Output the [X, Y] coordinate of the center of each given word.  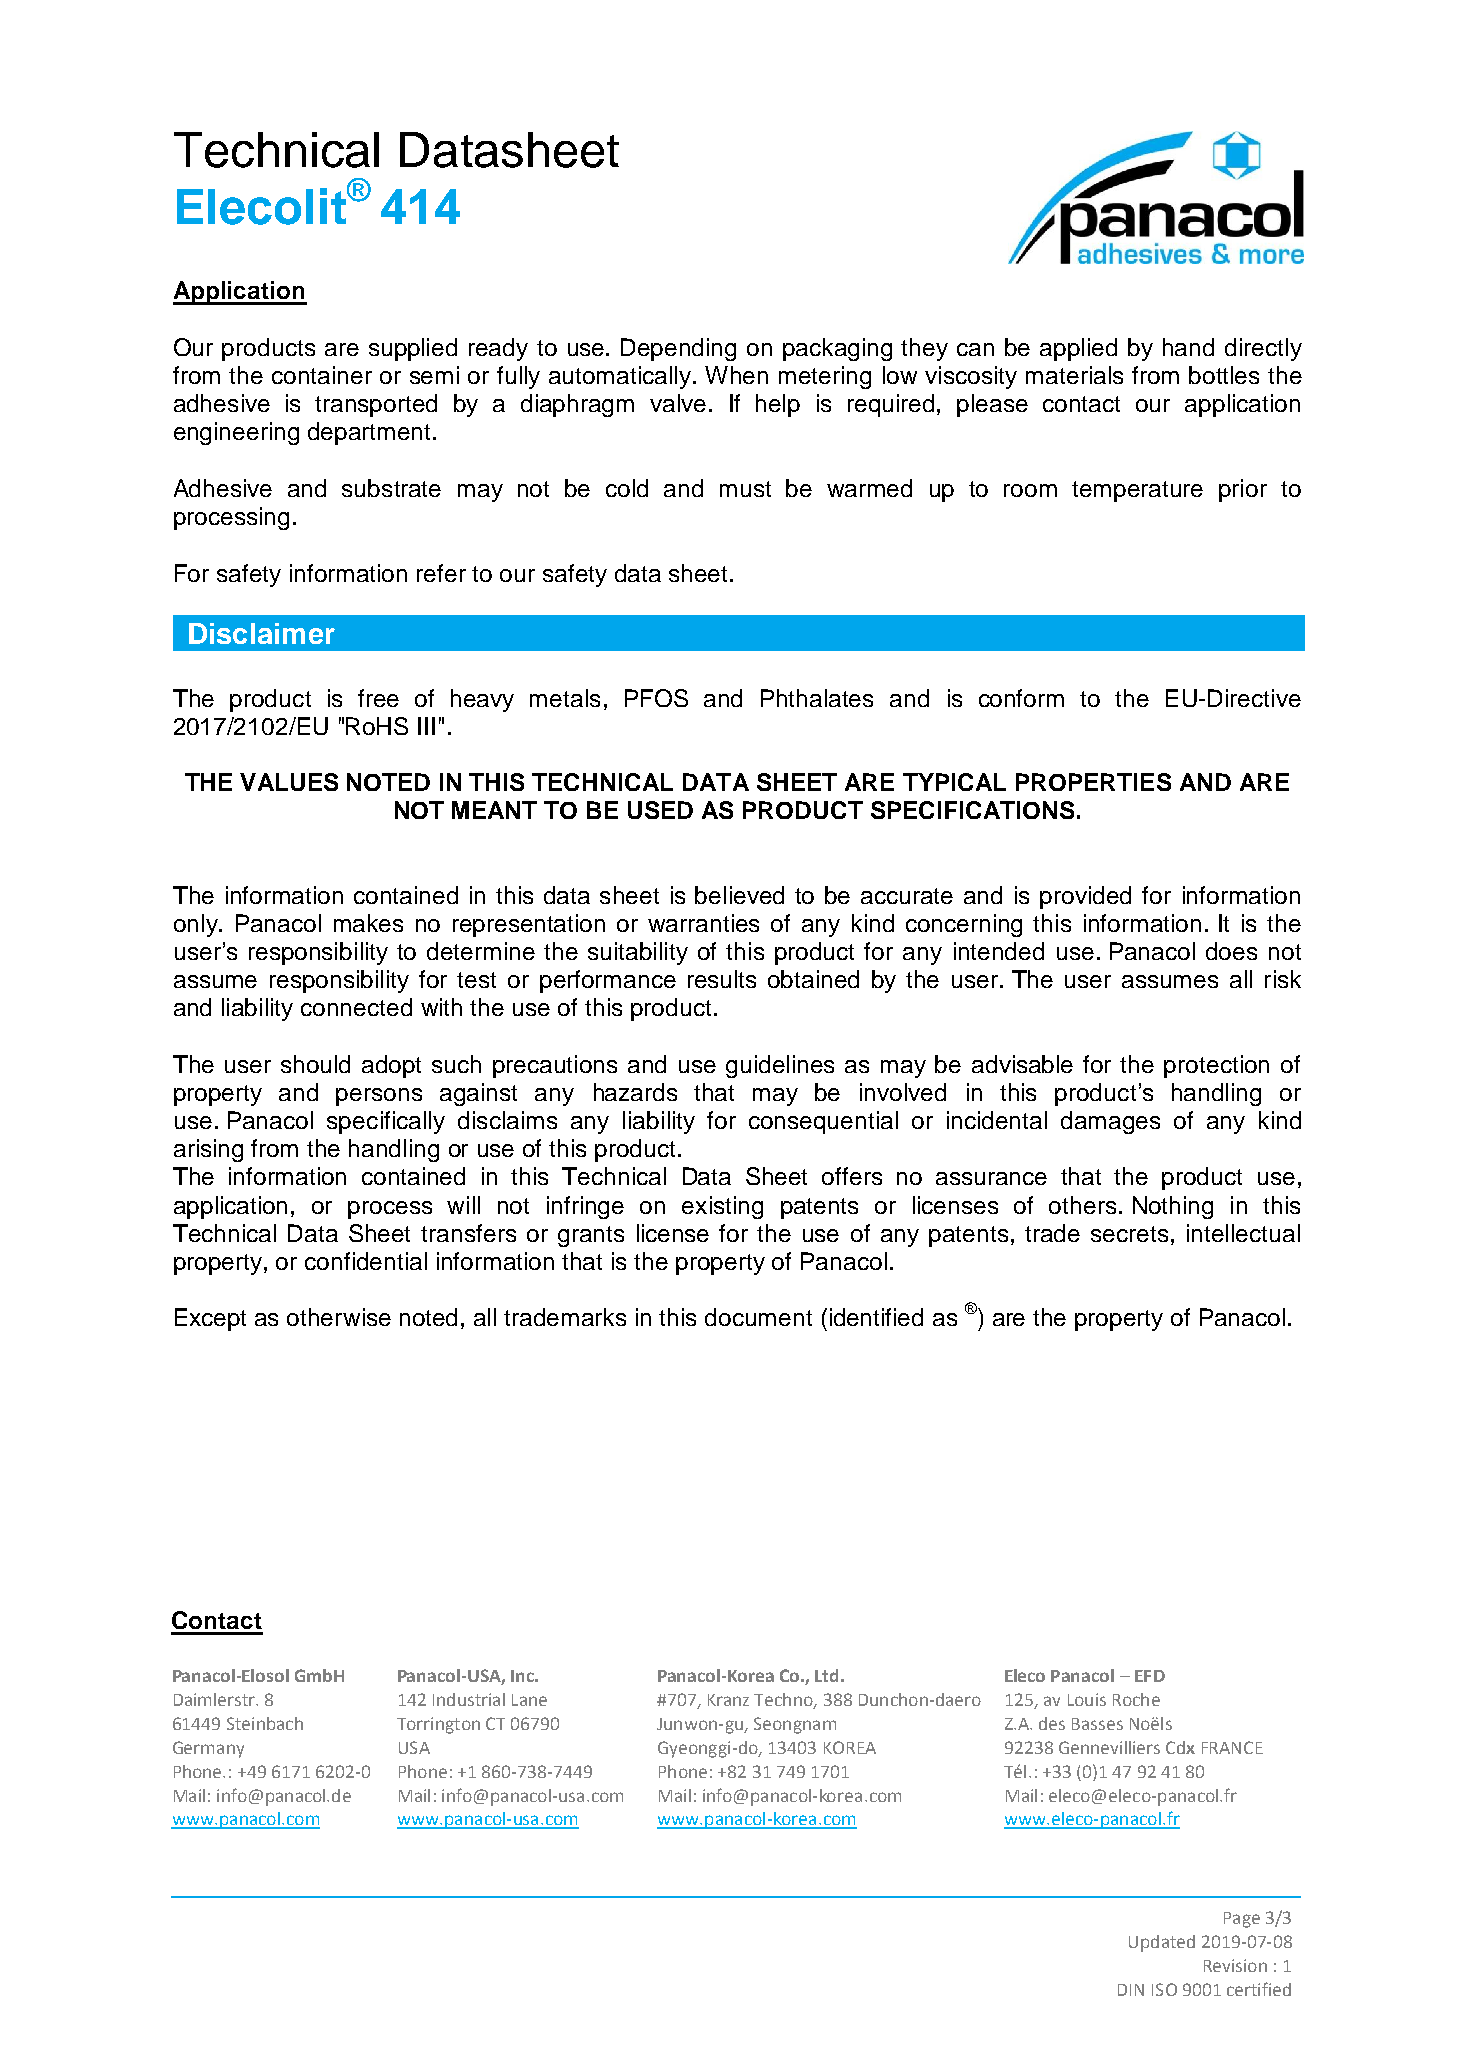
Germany [208, 1749]
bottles [1224, 375]
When [736, 375]
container [322, 375]
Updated [1162, 1943]
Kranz [728, 1700]
